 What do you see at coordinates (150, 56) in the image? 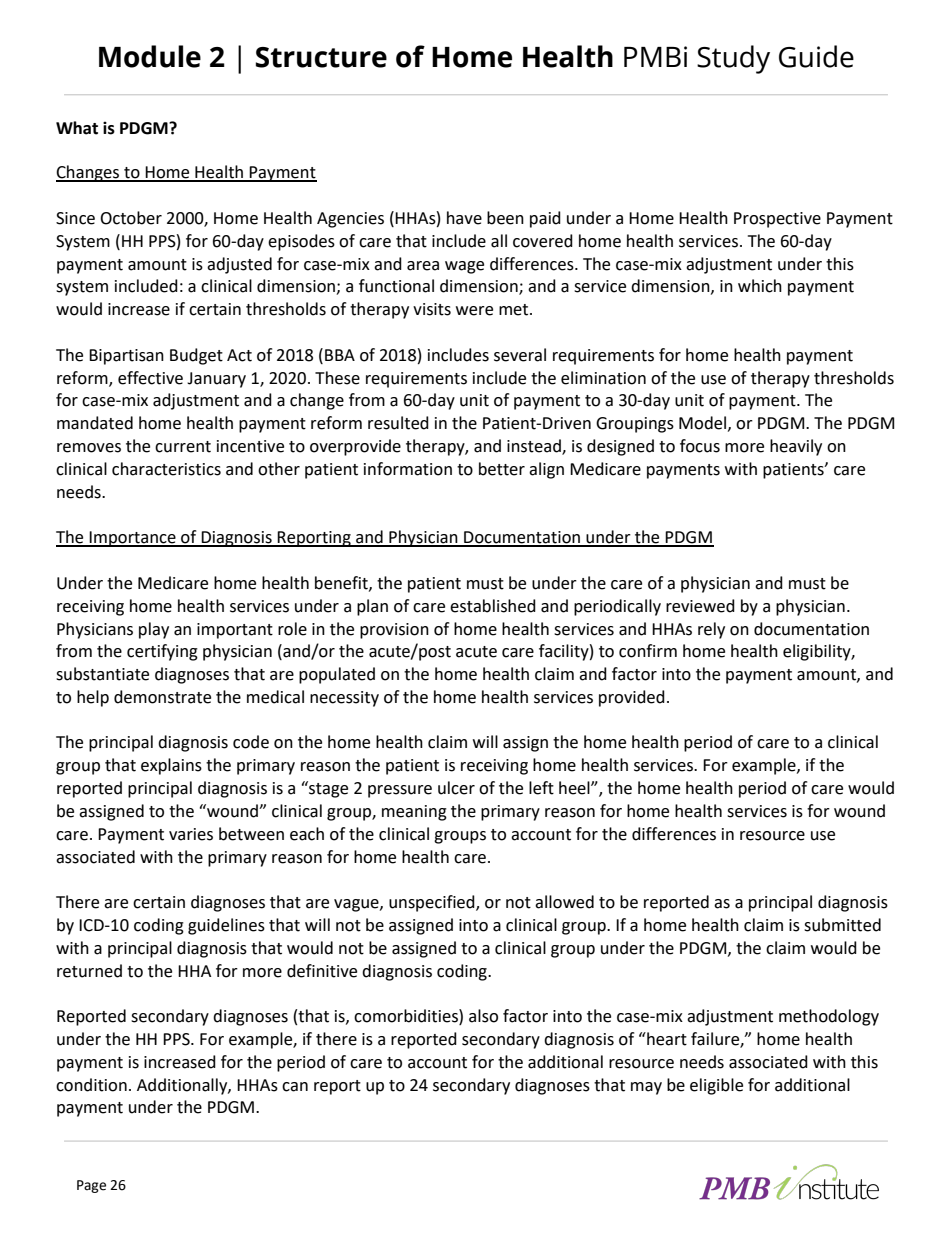
I see `Module` at bounding box center [150, 56].
